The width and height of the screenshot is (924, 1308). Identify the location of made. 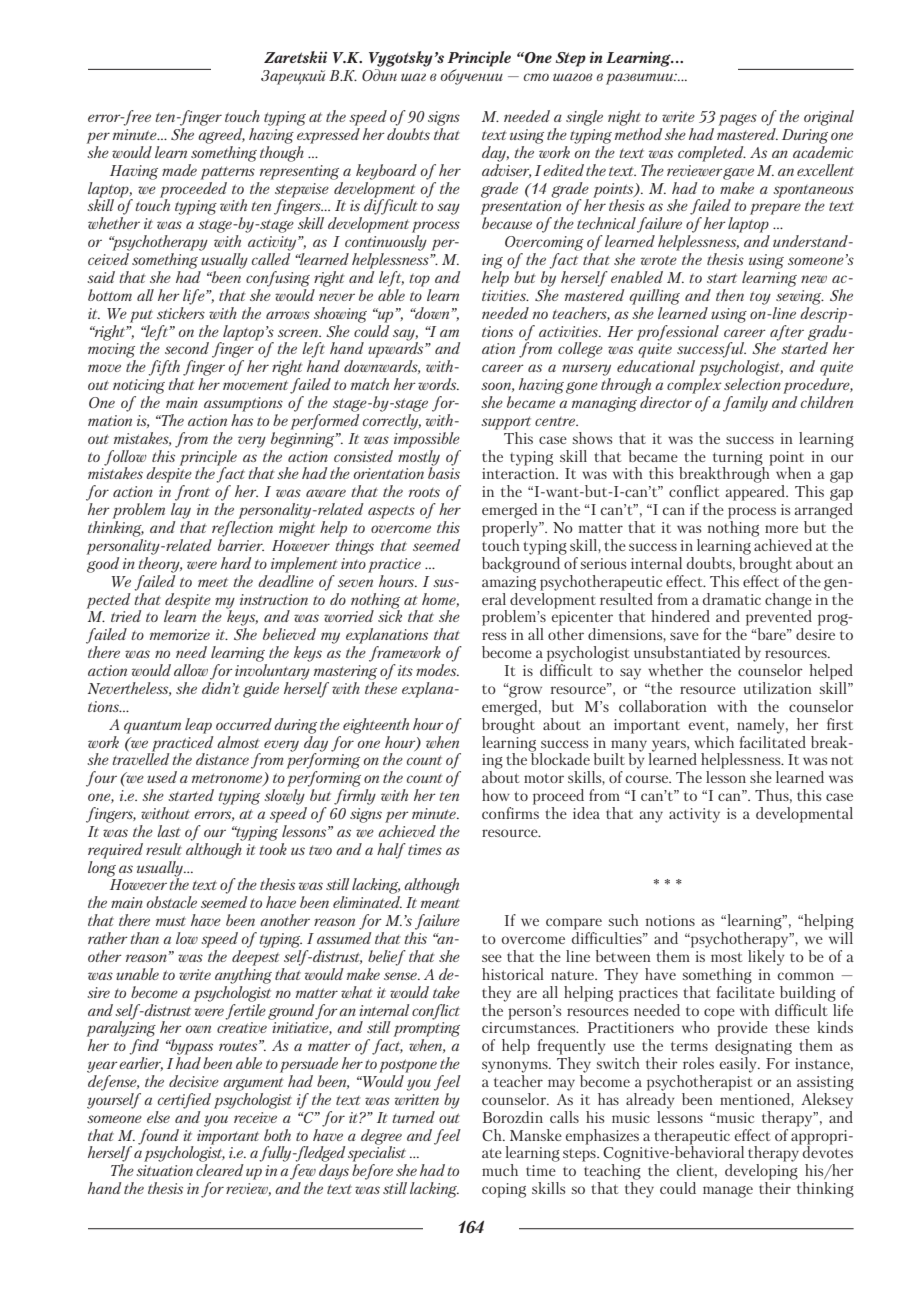
(179, 170).
